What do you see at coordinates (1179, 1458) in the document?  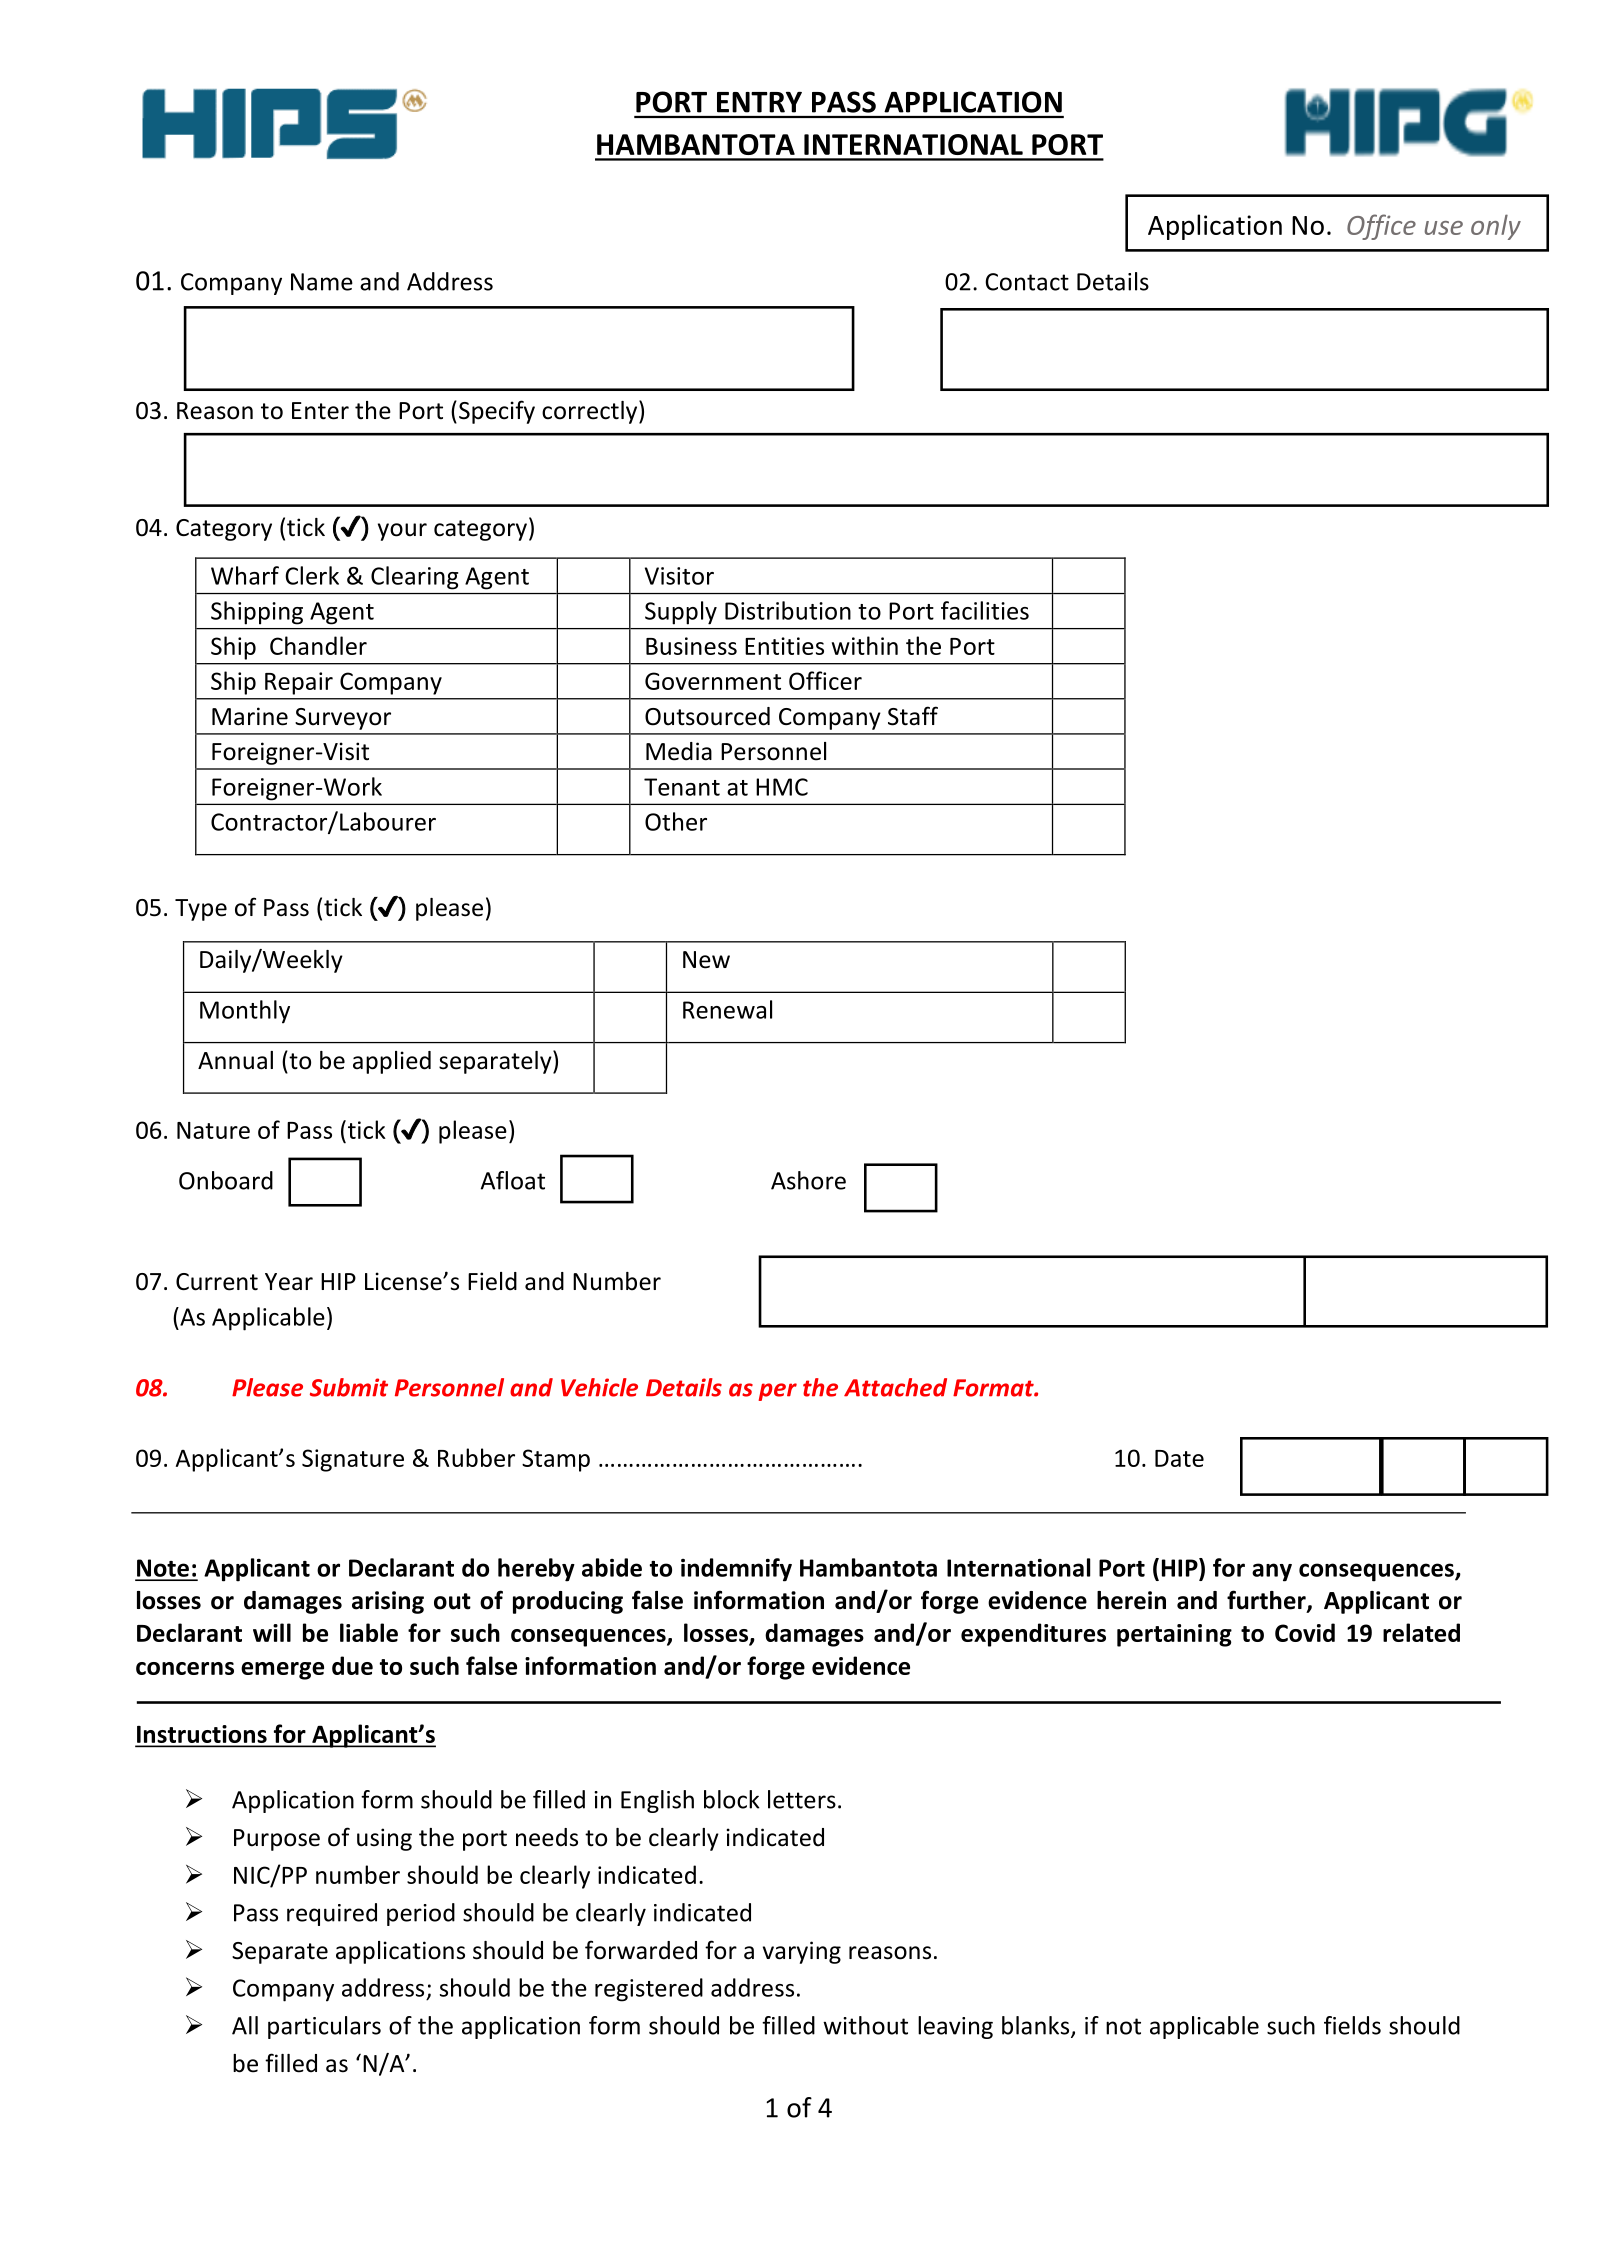 I see `Date` at bounding box center [1179, 1458].
